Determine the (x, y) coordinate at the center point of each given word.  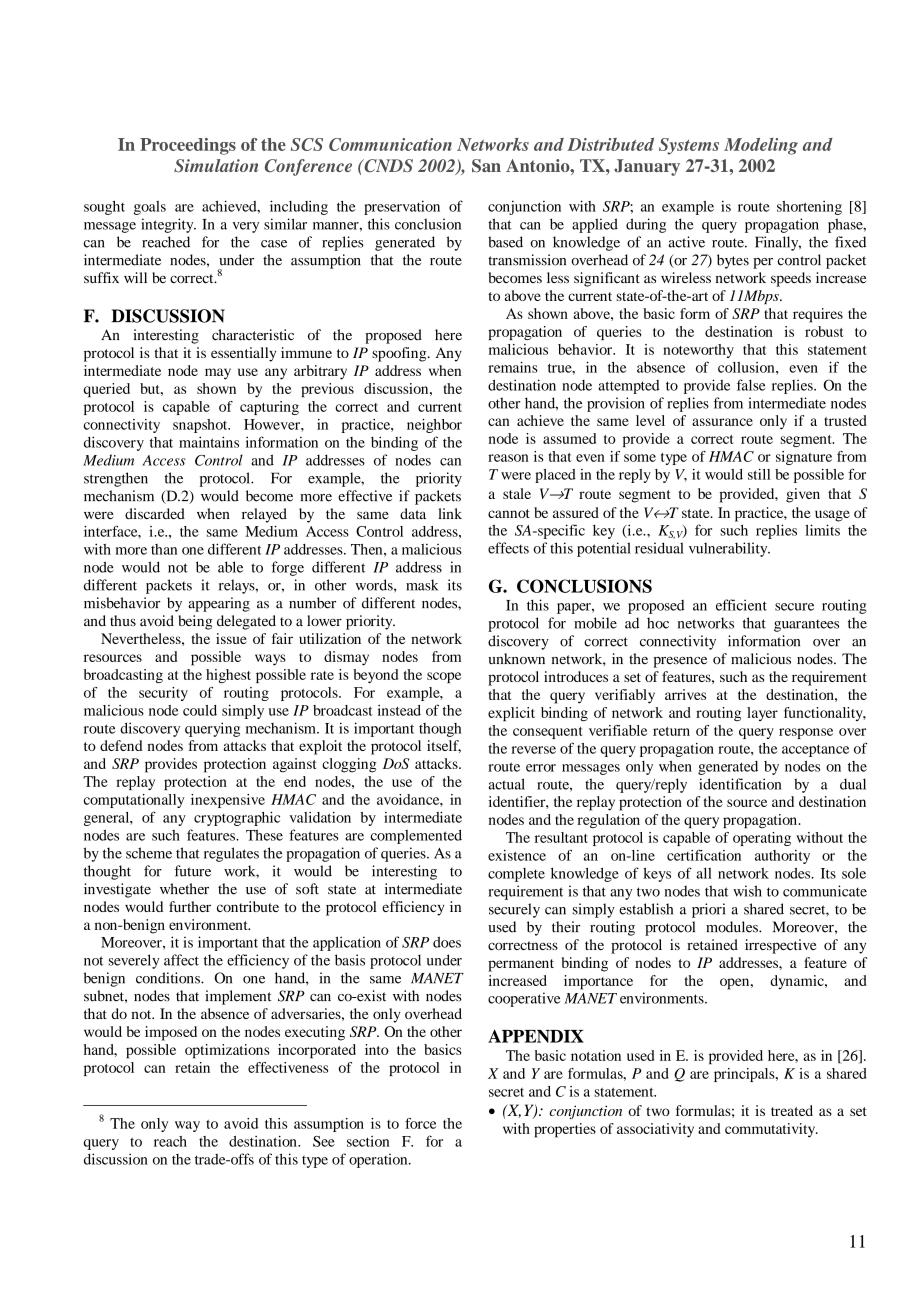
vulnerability (729, 549)
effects (508, 548)
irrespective (780, 946)
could (200, 710)
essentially (243, 354)
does (447, 942)
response (806, 733)
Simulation (216, 165)
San (486, 166)
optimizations (227, 1051)
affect (181, 960)
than (164, 549)
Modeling (761, 146)
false (751, 385)
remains (513, 367)
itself (444, 746)
